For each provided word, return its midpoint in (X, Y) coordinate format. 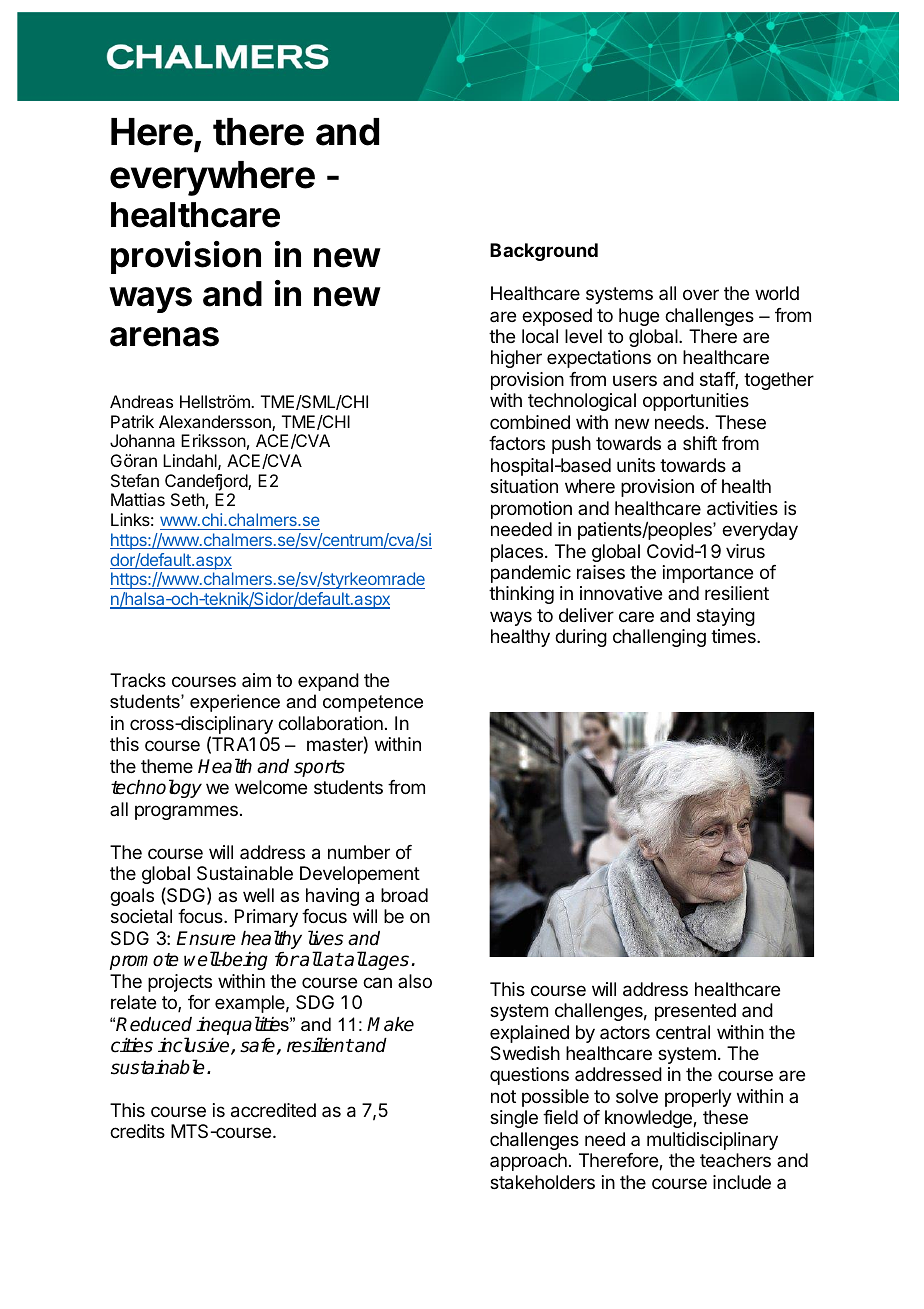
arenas (164, 337)
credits (137, 1131)
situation (524, 486)
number (359, 852)
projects (180, 983)
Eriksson (213, 440)
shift (700, 443)
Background (544, 252)
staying (726, 617)
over (701, 294)
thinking (521, 595)
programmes (186, 812)
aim (256, 680)
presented (695, 1012)
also (415, 981)
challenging (659, 638)
